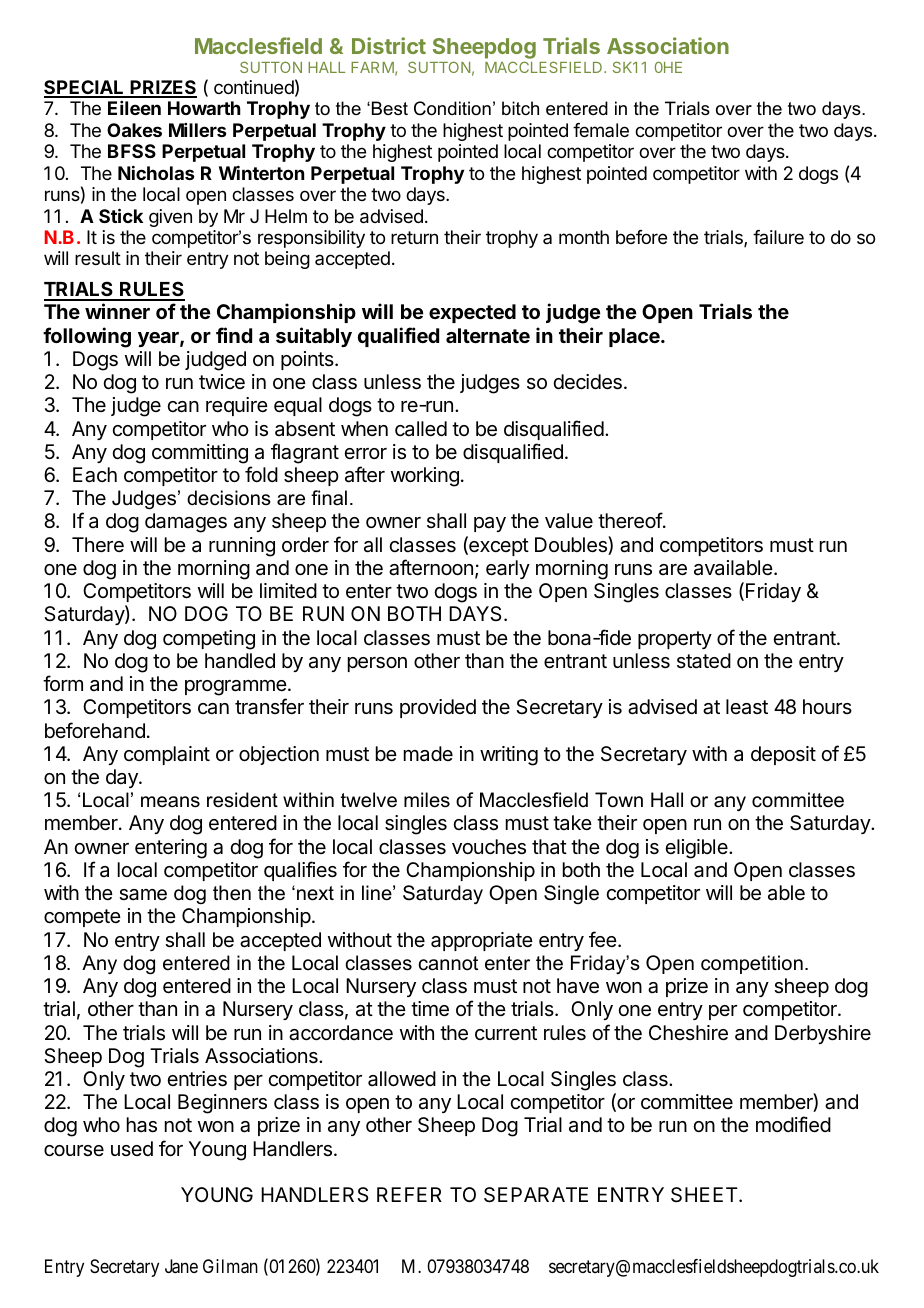 Image resolution: width=924 pixels, height=1308 pixels. I want to click on female, so click(601, 130).
